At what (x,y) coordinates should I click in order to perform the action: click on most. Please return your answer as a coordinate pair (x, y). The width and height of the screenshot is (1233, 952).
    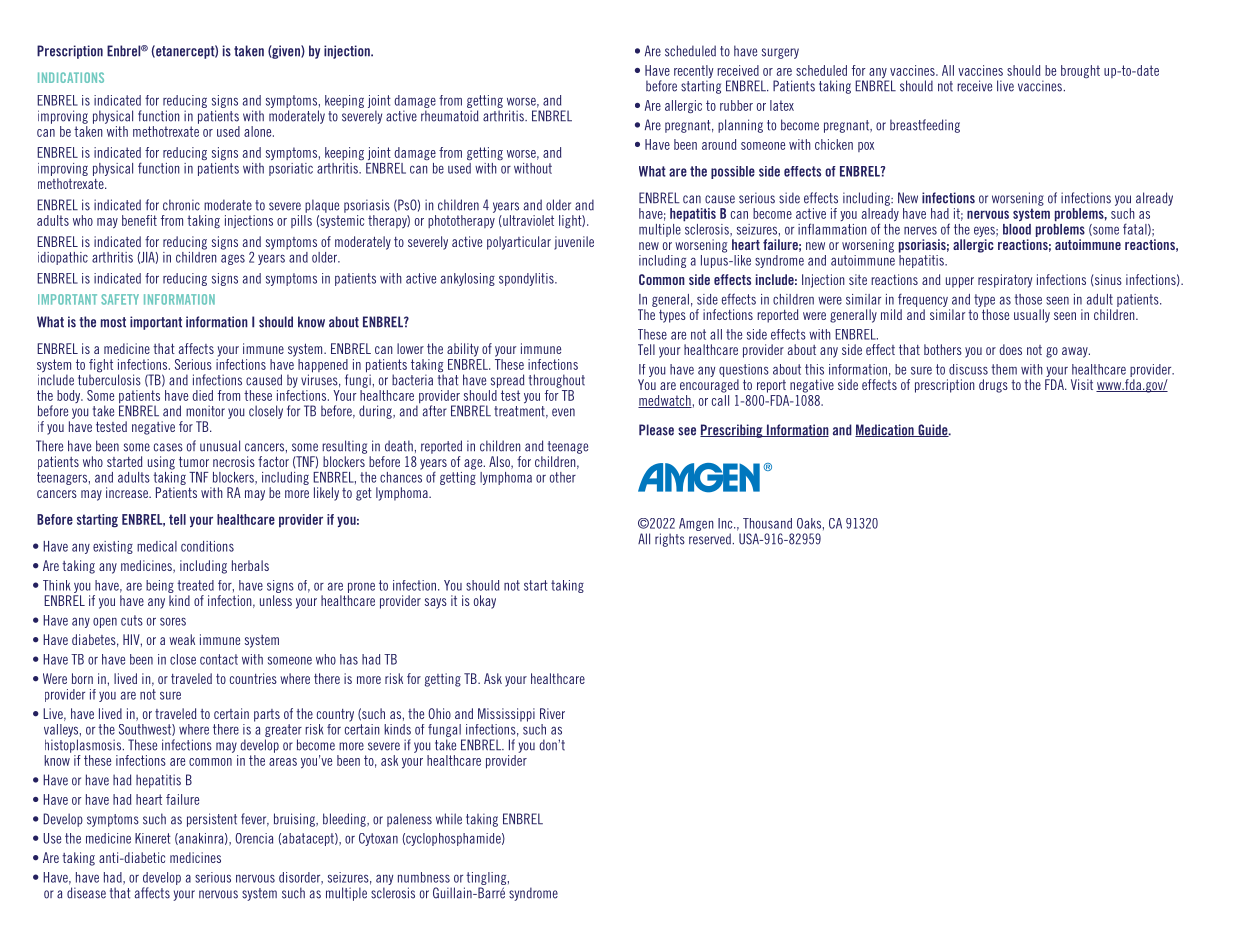
    Looking at the image, I should click on (113, 322).
